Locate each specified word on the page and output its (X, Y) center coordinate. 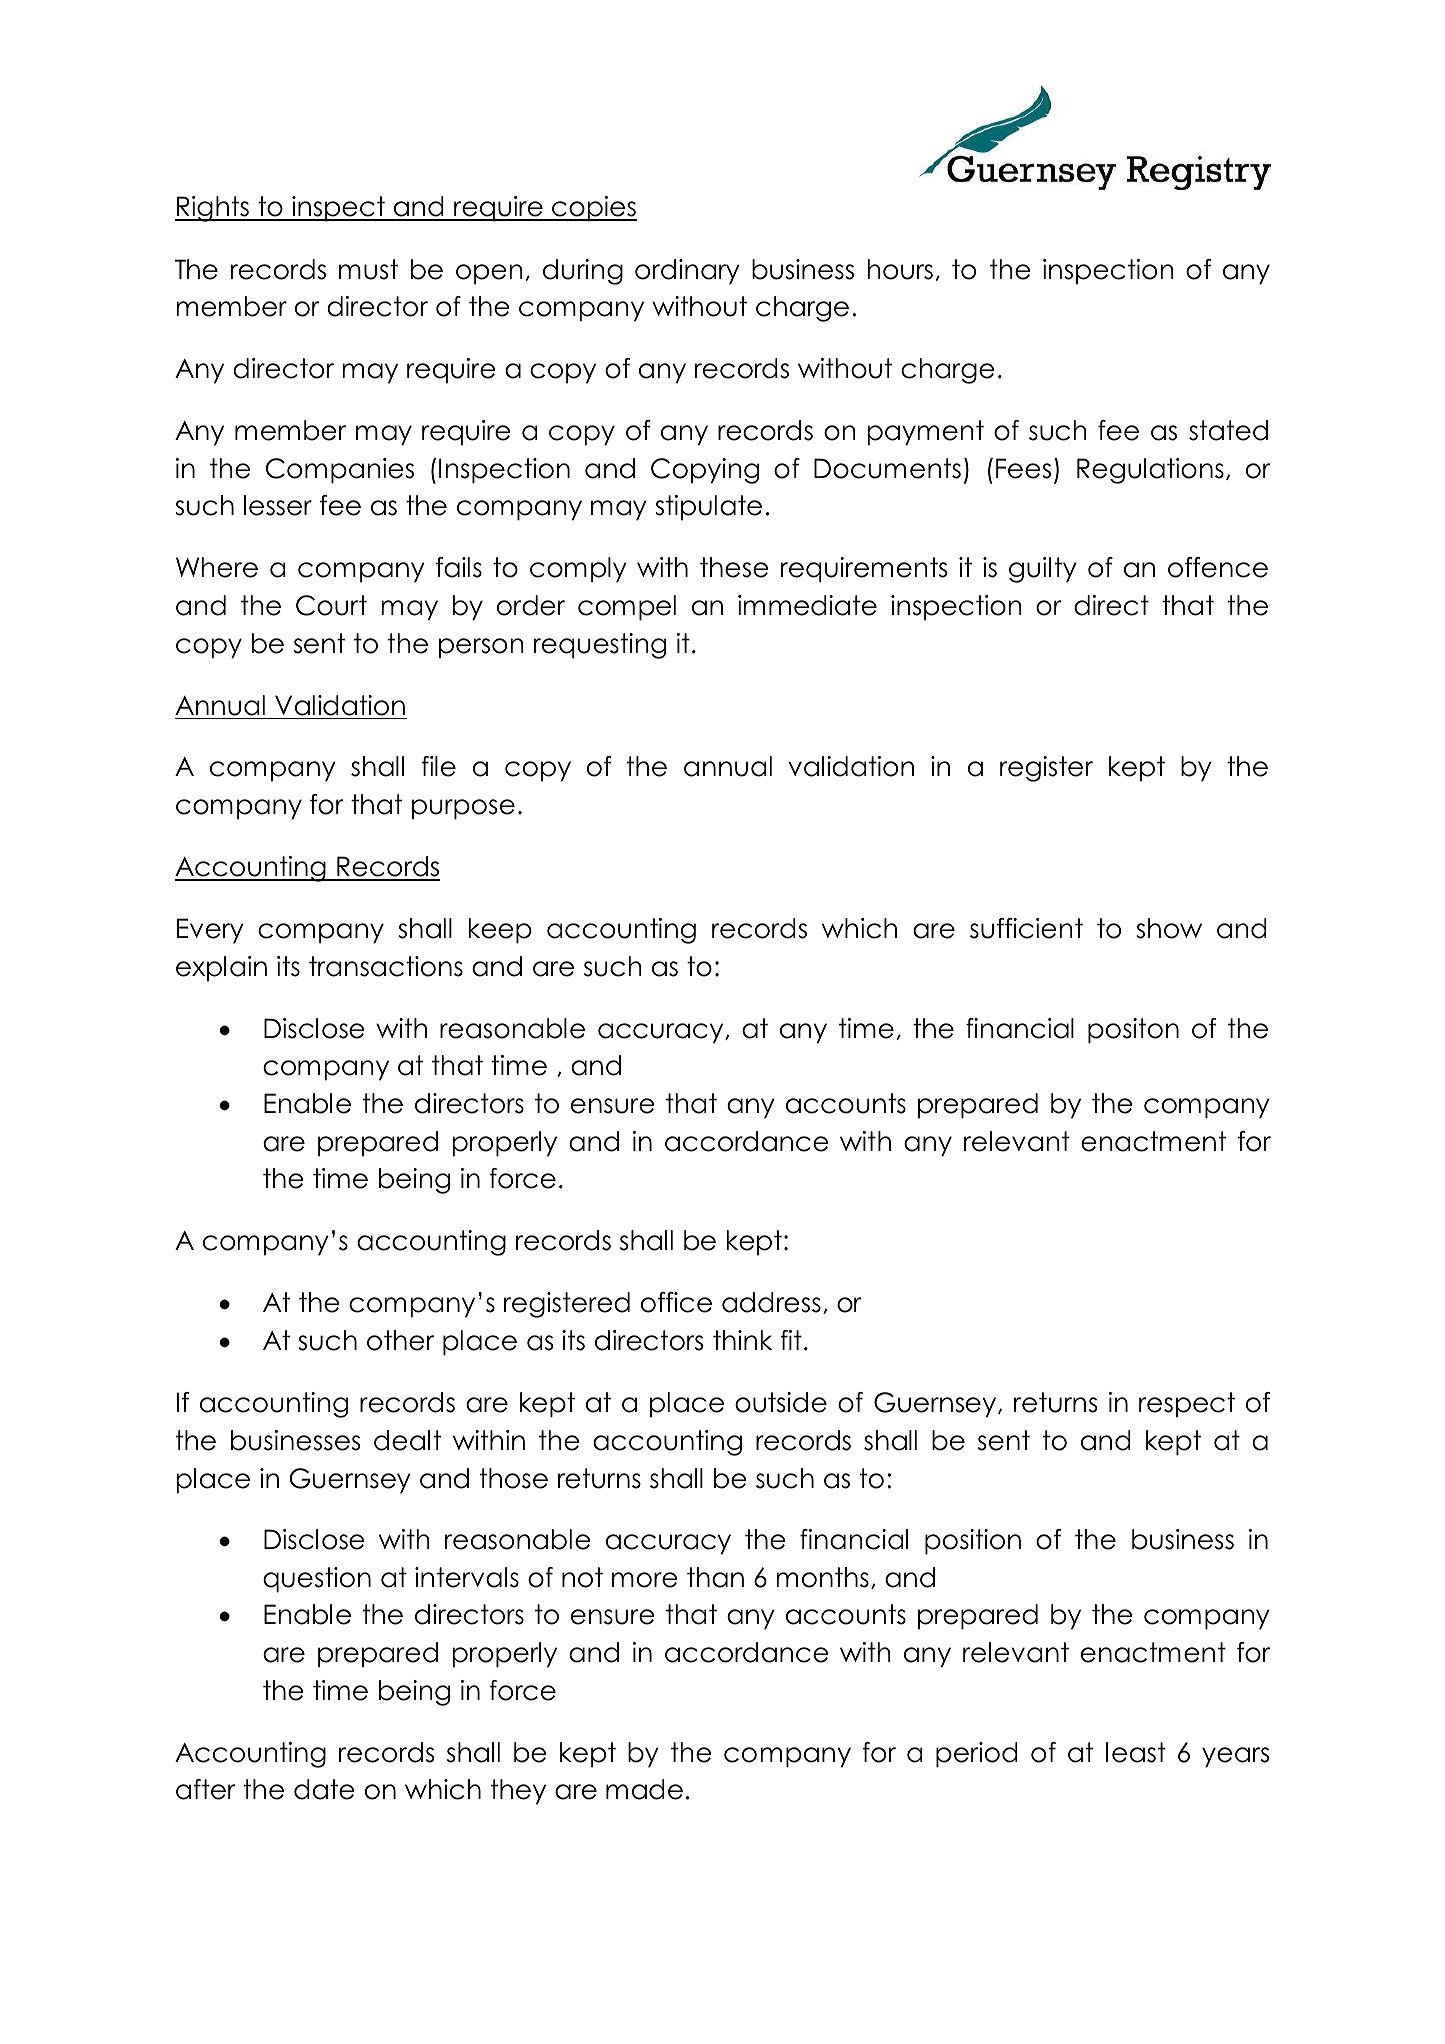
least (1136, 1752)
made (644, 1789)
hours (900, 269)
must (368, 269)
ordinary (687, 272)
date (324, 1789)
